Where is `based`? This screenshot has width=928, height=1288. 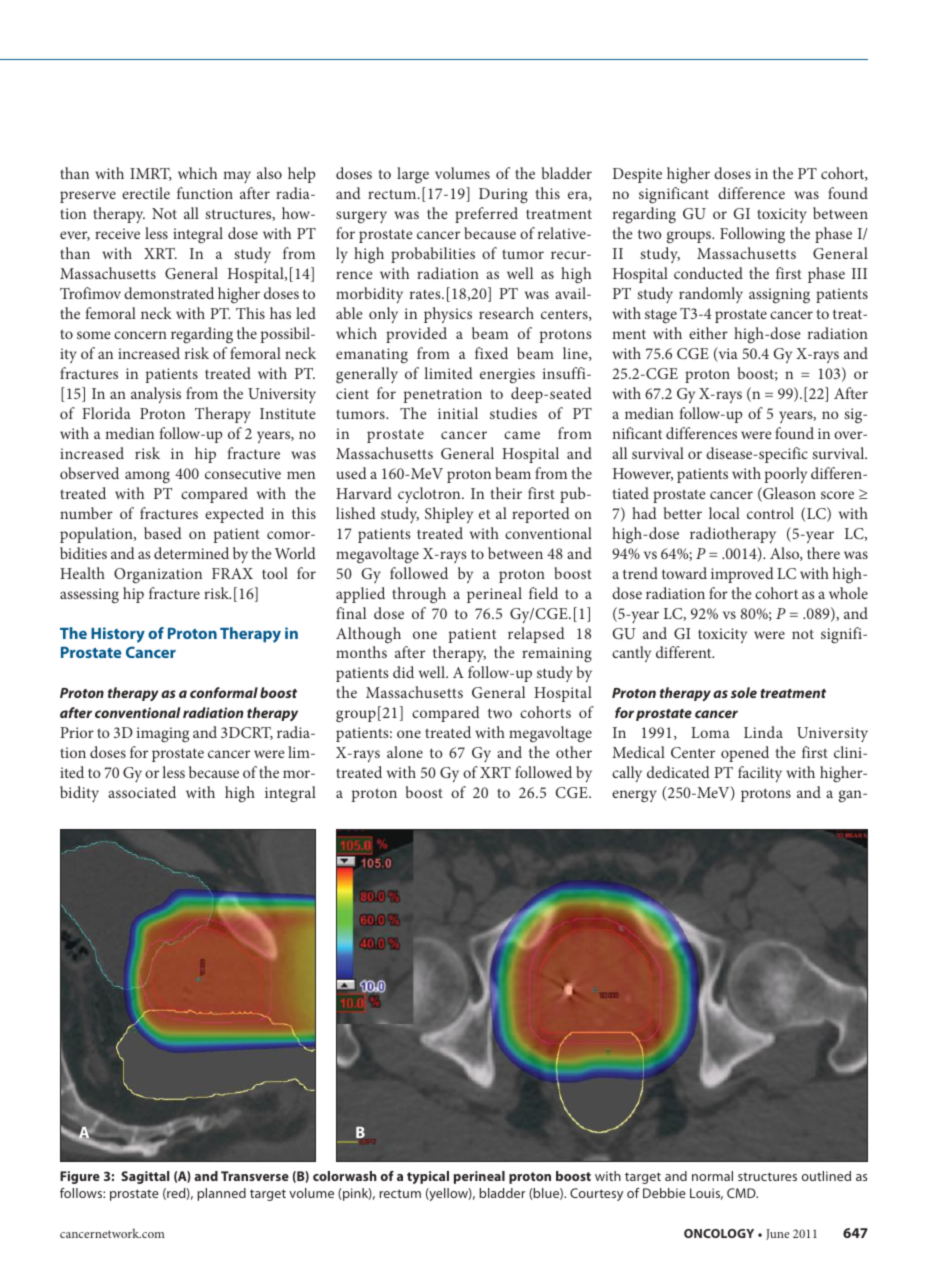 based is located at coordinates (163, 533).
